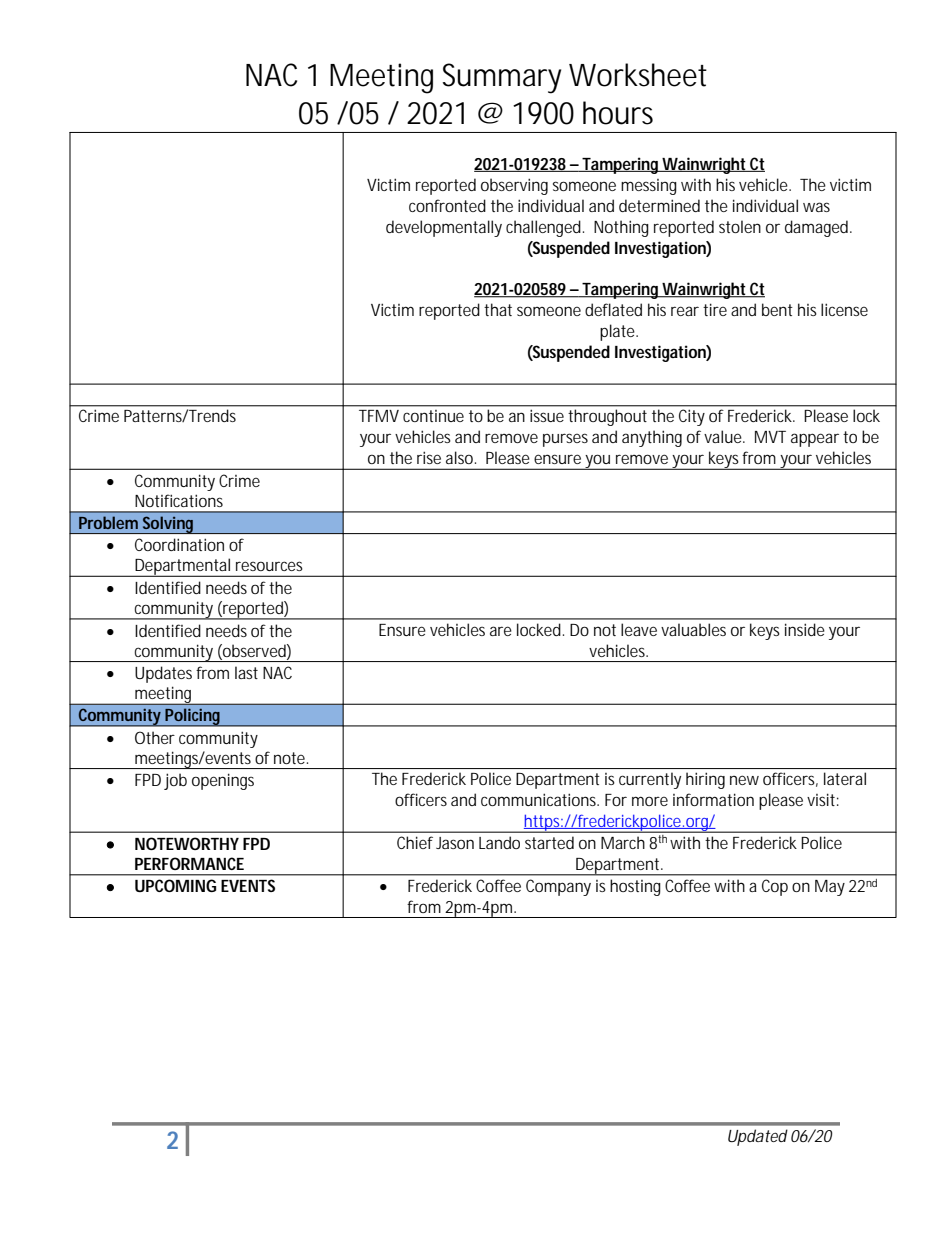 This page has width=952, height=1233. I want to click on job, so click(175, 781).
